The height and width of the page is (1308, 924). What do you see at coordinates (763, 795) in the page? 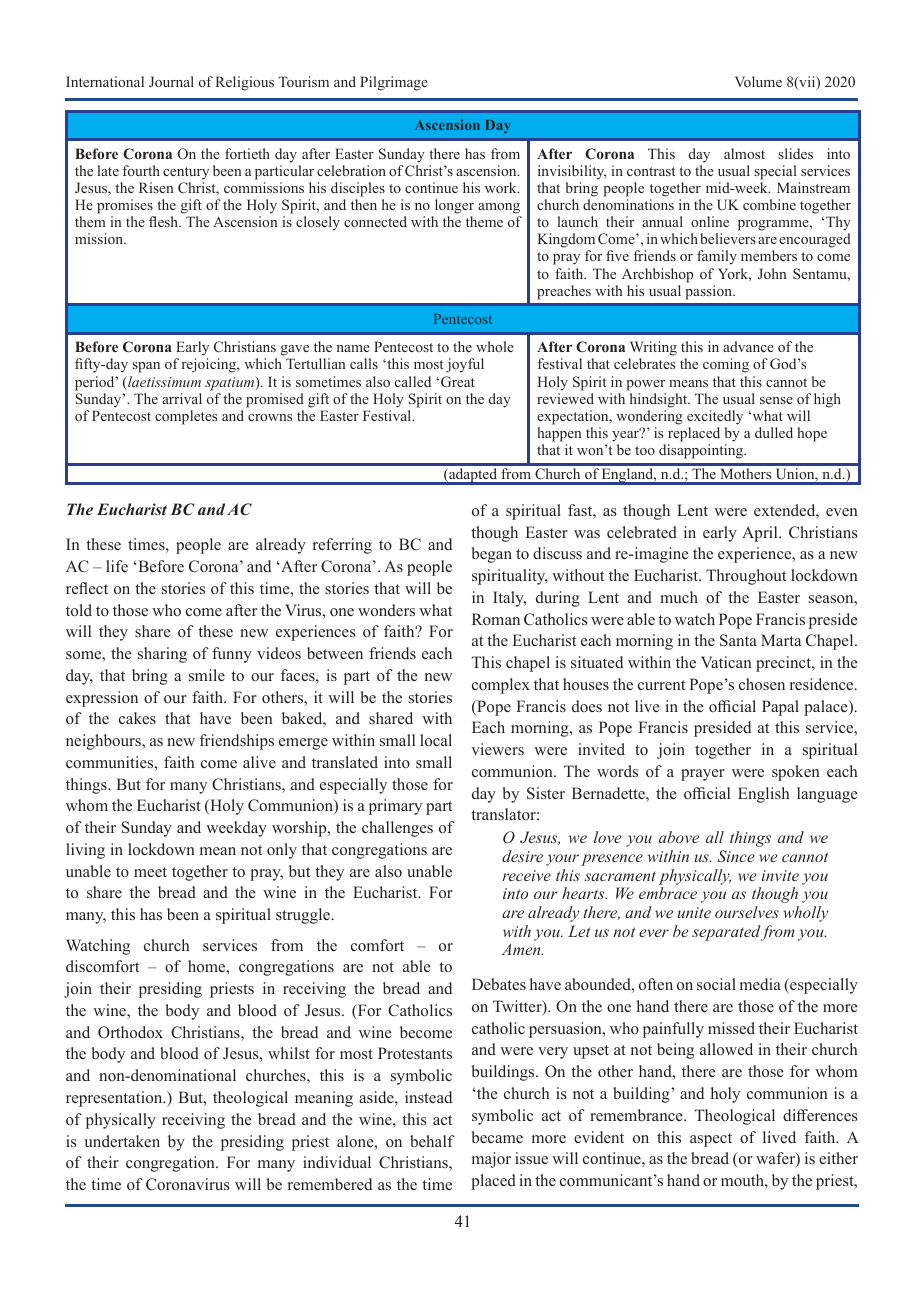
I see `English` at bounding box center [763, 795].
